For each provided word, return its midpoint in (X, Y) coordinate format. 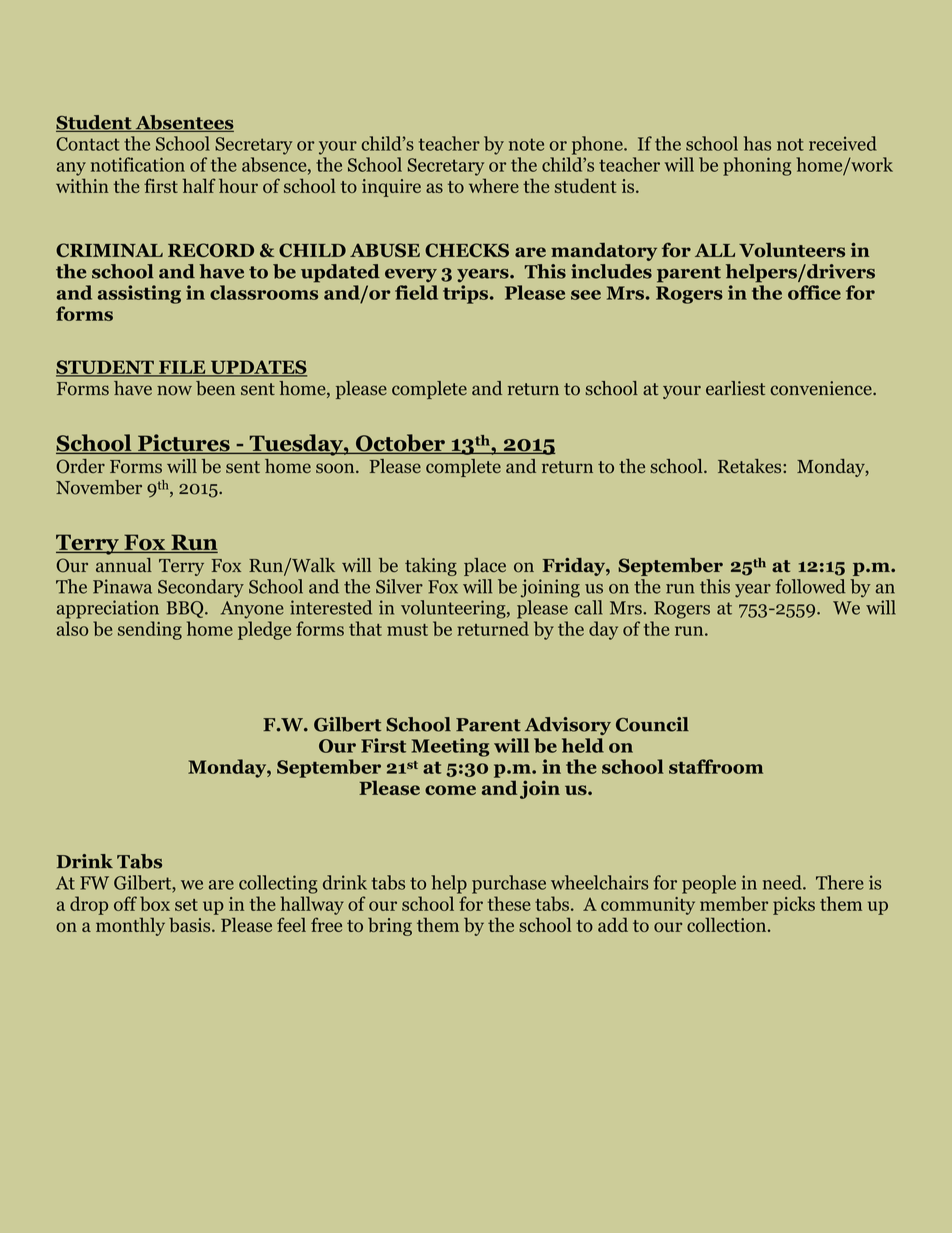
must (407, 630)
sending (150, 630)
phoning (757, 166)
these (509, 903)
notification (138, 164)
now (174, 390)
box (155, 903)
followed (810, 586)
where (494, 185)
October (400, 444)
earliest (735, 388)
